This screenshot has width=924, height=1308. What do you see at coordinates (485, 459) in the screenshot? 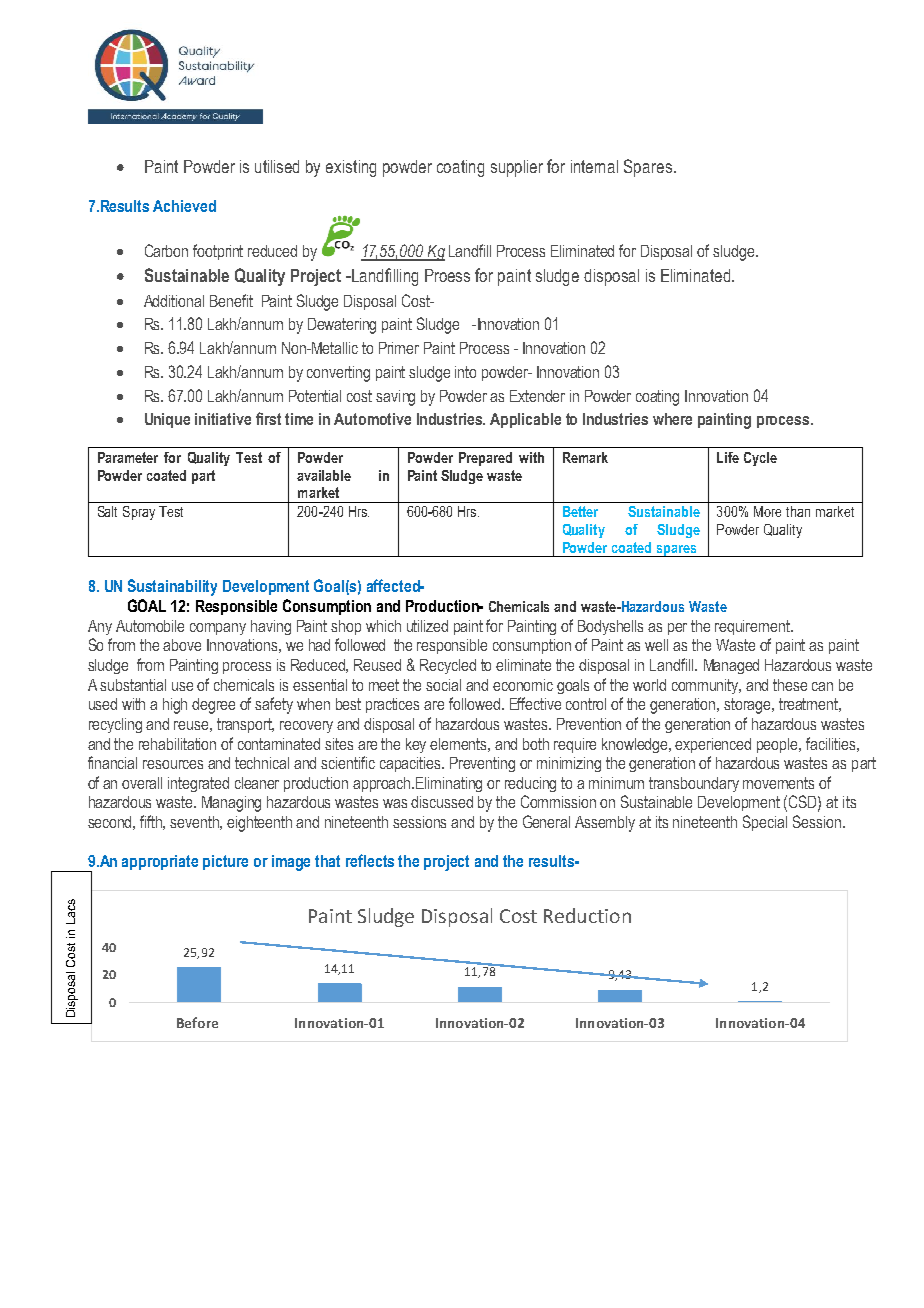
I see `Prepared` at bounding box center [485, 459].
